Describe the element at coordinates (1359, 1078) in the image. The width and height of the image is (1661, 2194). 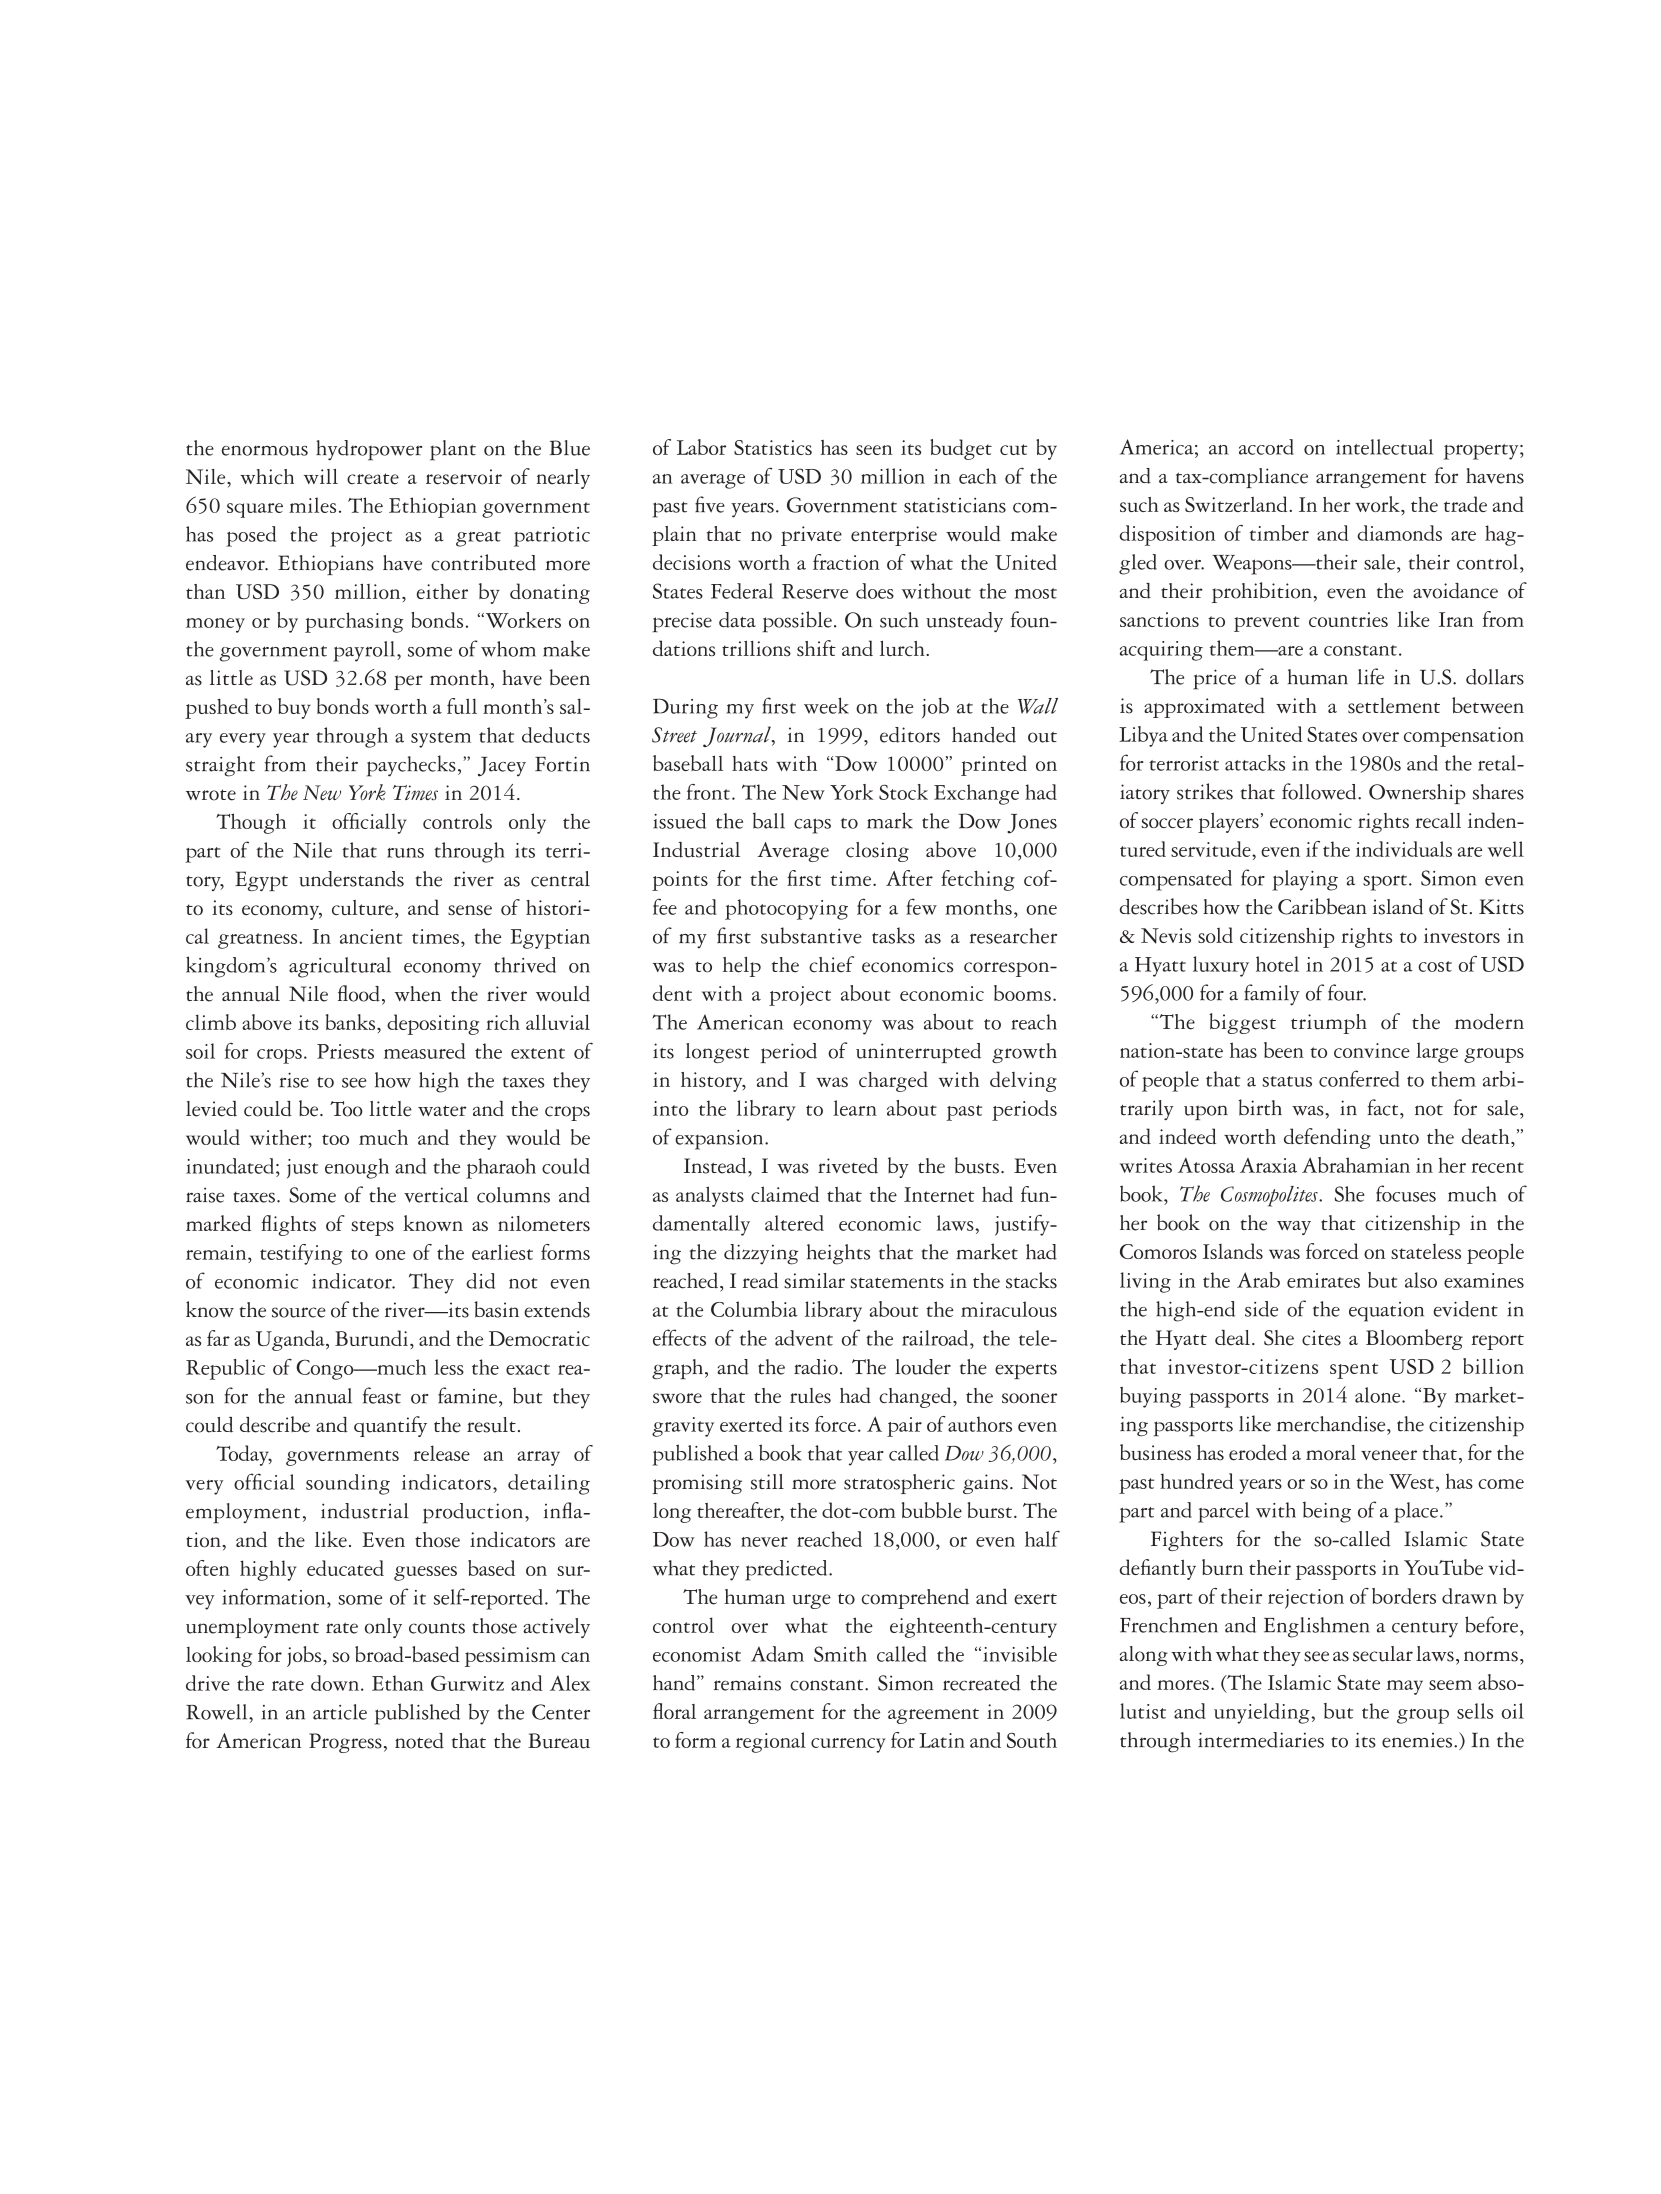
I see `conferred` at that location.
